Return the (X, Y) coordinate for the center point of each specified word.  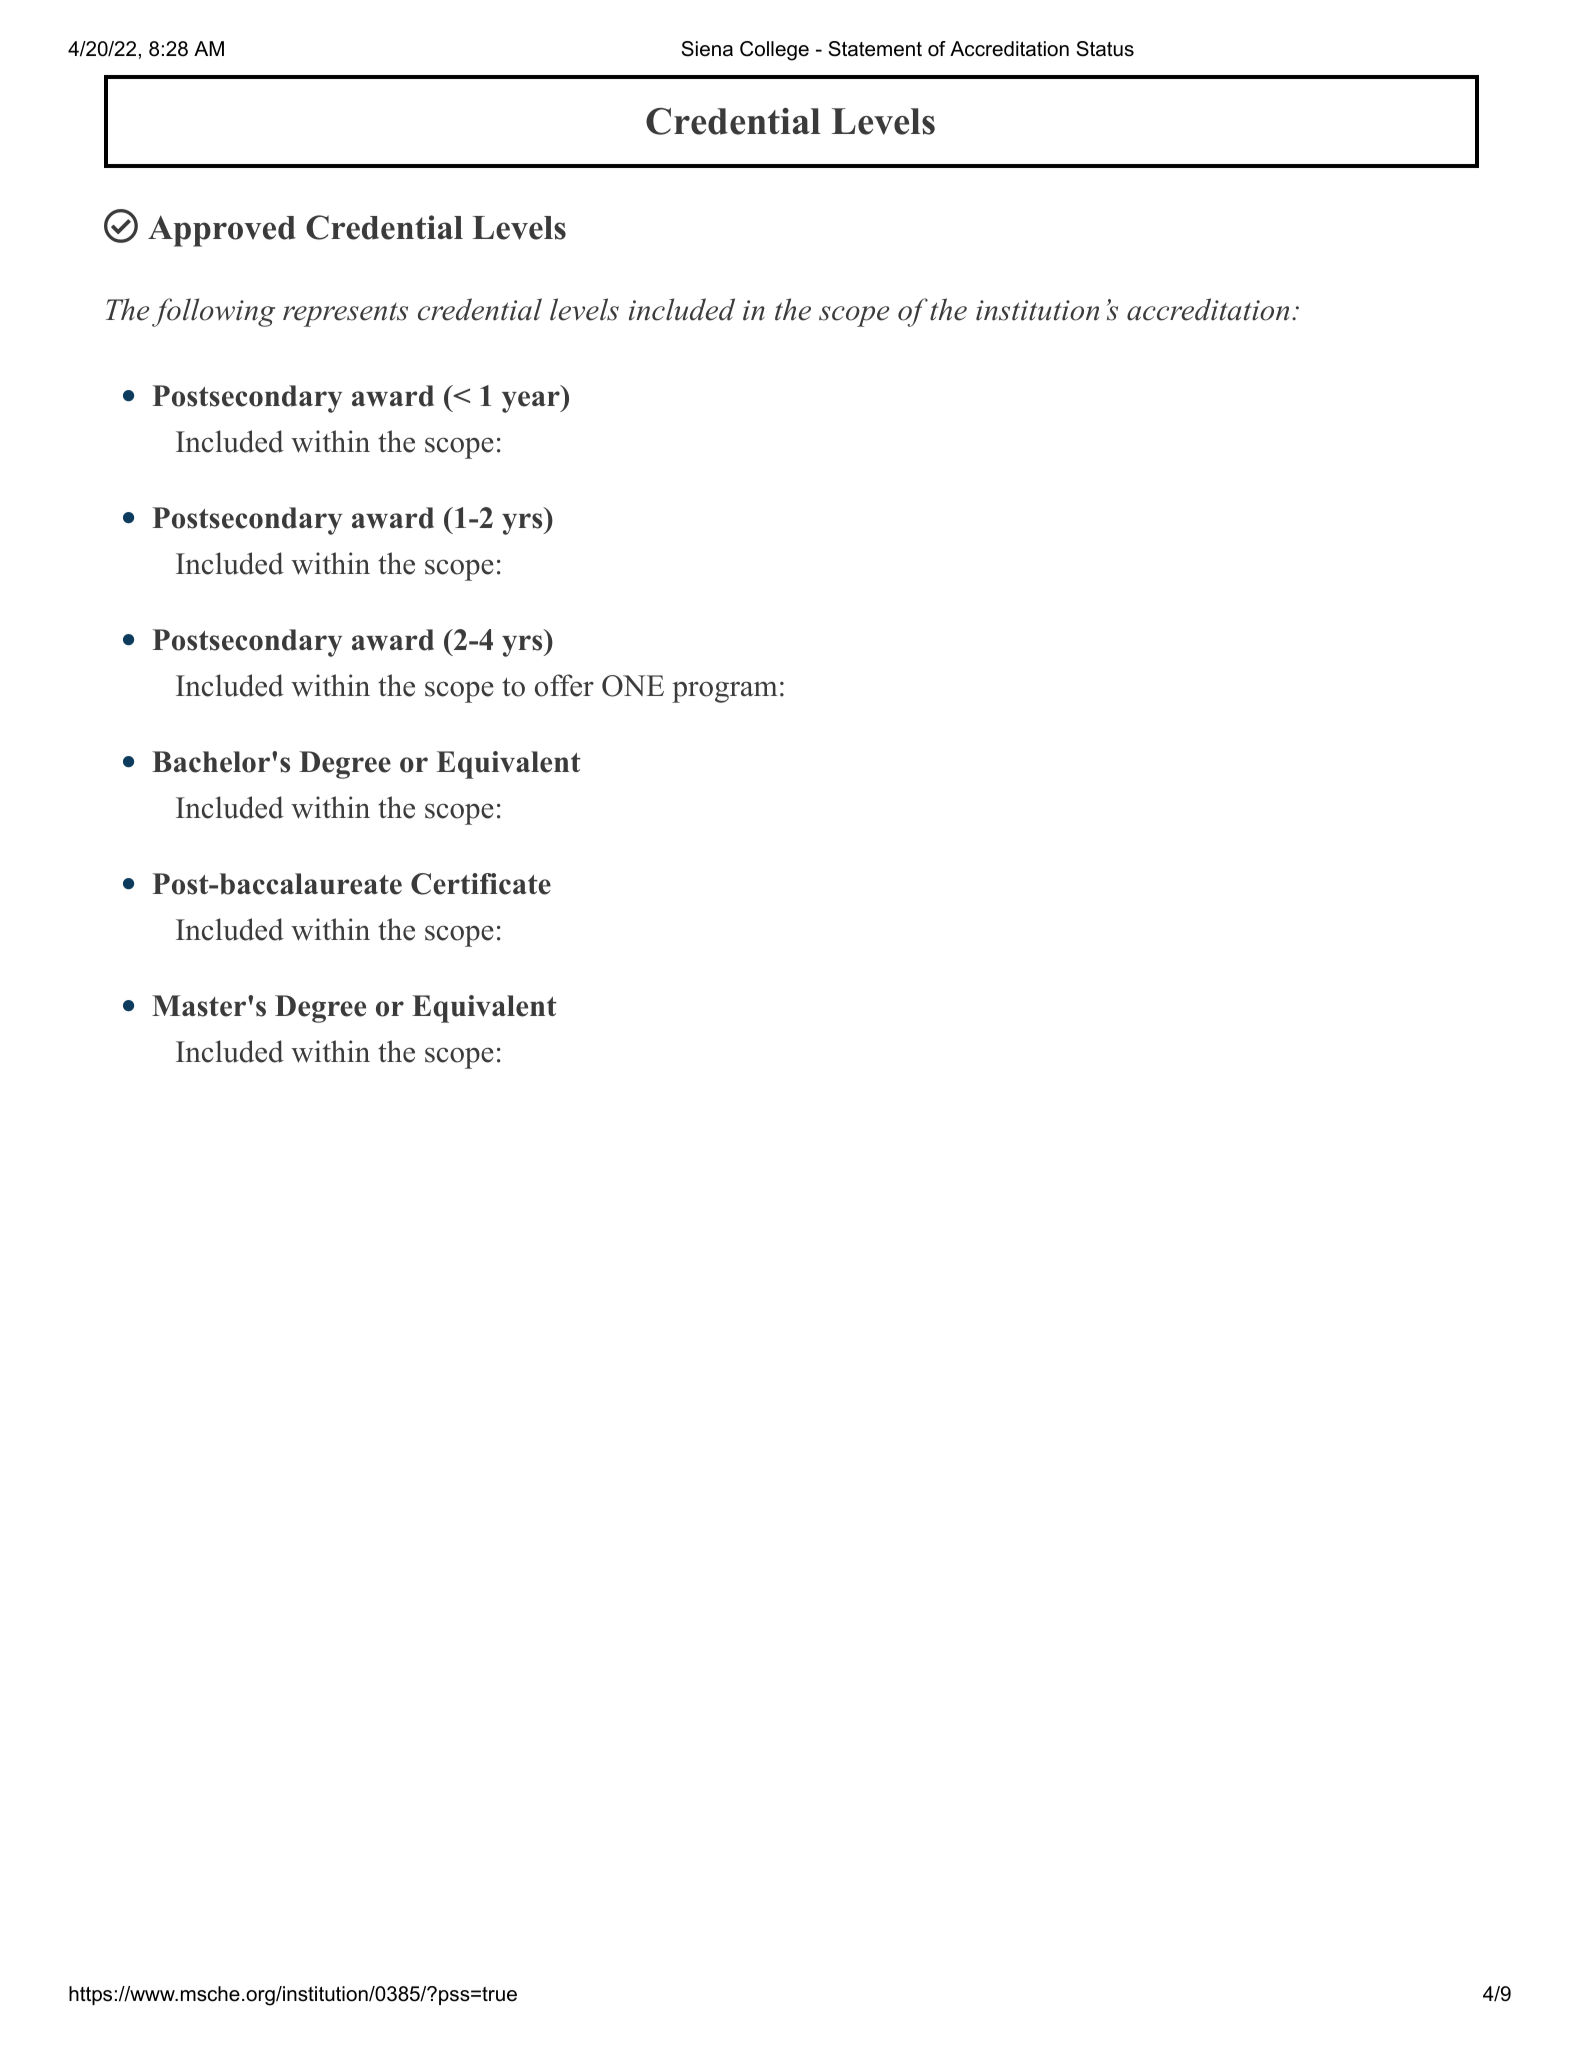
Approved (222, 231)
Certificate (481, 884)
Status (1105, 49)
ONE (633, 686)
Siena (707, 49)
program (725, 692)
